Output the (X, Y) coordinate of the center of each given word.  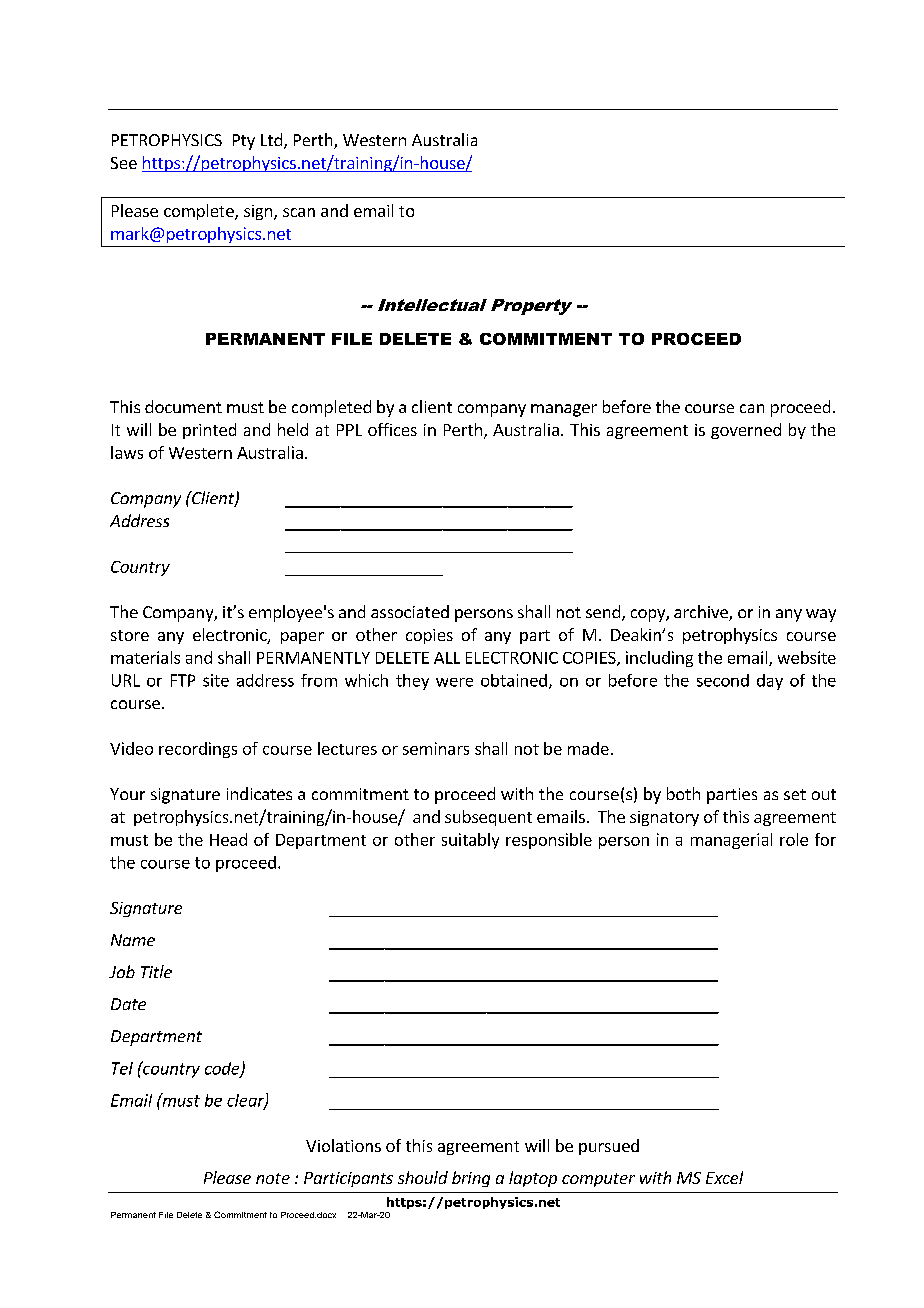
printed (209, 431)
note (273, 1178)
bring (471, 1179)
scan (299, 212)
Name (133, 940)
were (454, 682)
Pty (244, 142)
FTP (183, 680)
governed (746, 431)
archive (702, 613)
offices (392, 429)
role (794, 839)
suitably (470, 841)
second (723, 680)
